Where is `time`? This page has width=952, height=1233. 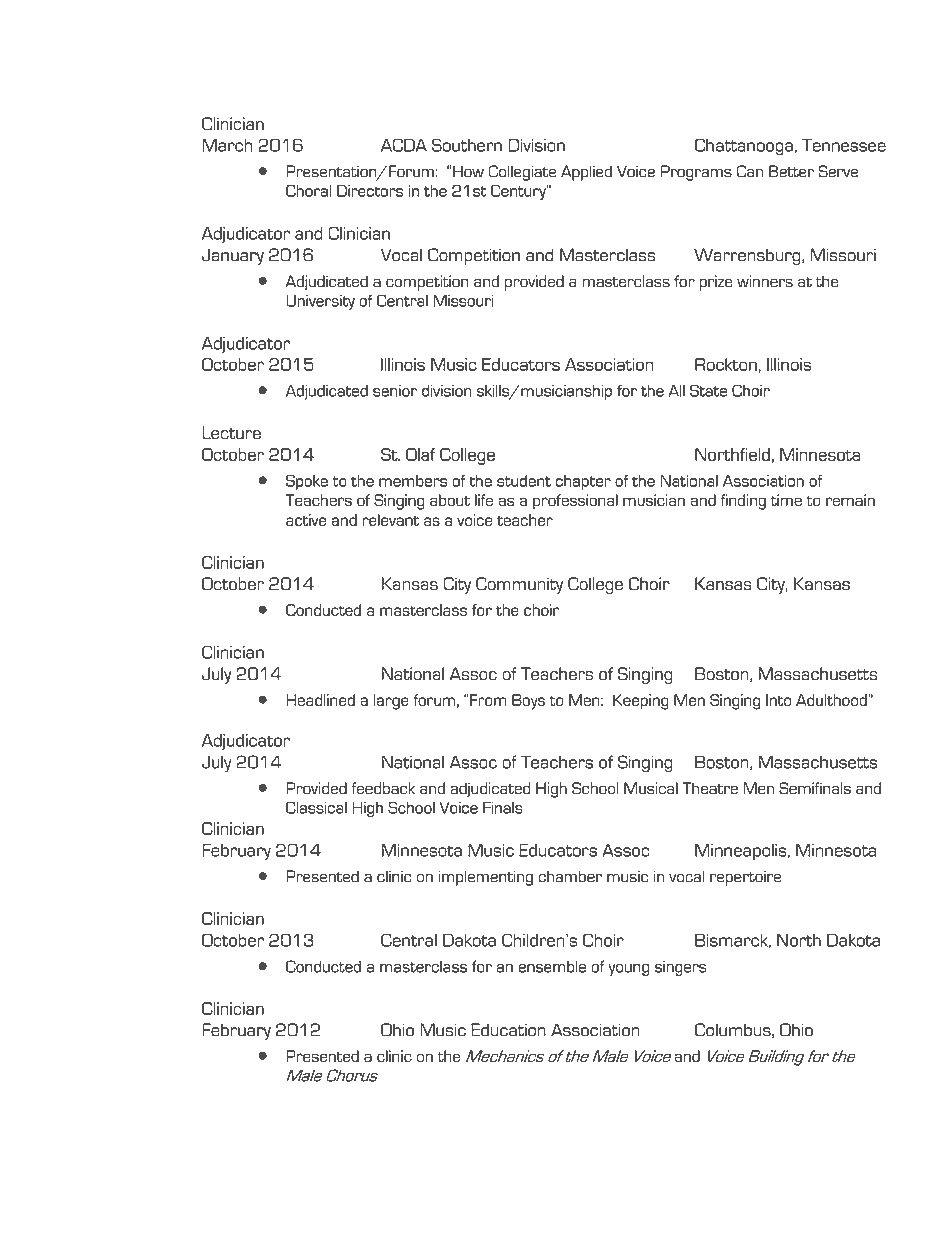
time is located at coordinates (786, 500).
